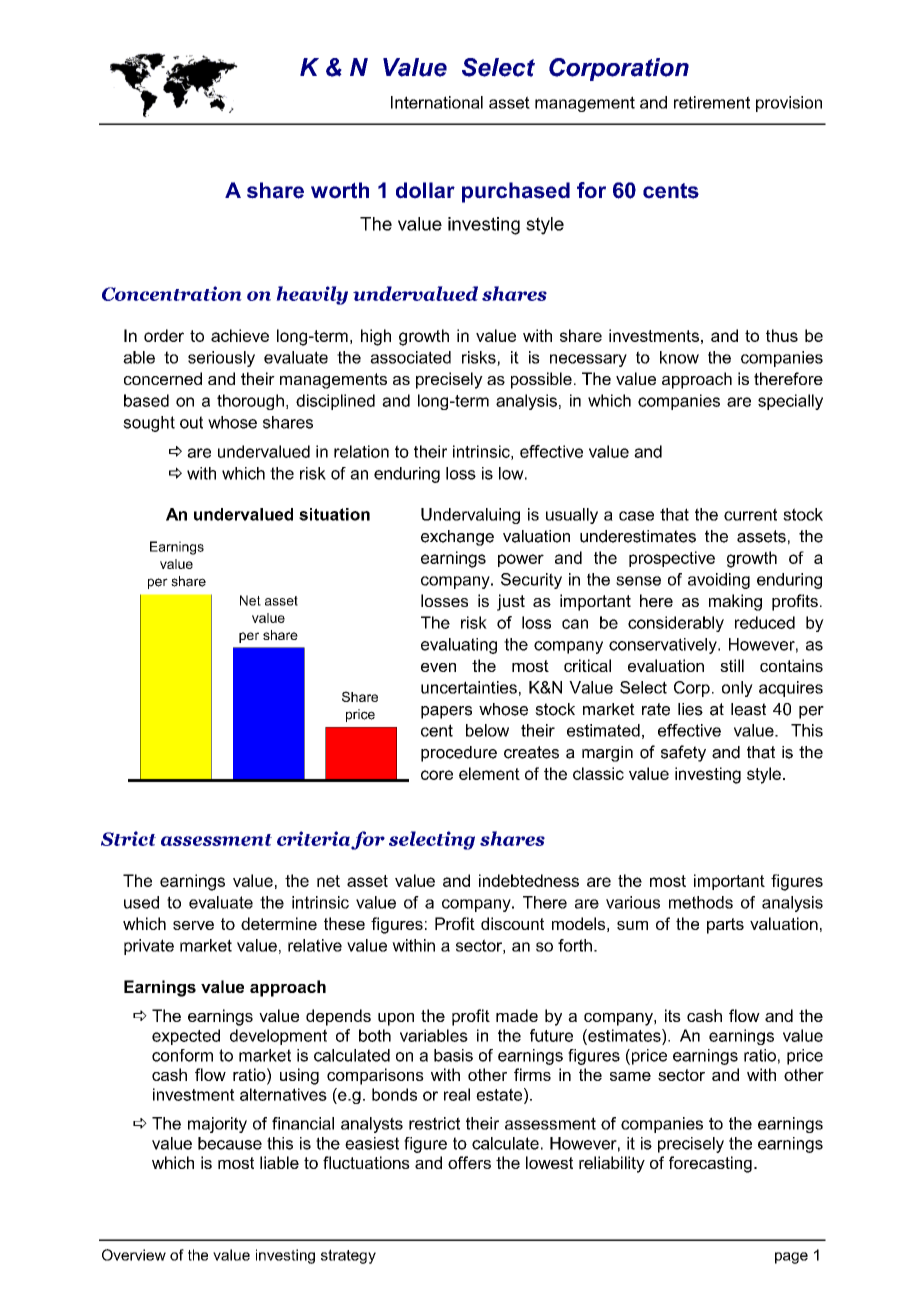 This page has width=924, height=1308. I want to click on criteria, so click(313, 838).
